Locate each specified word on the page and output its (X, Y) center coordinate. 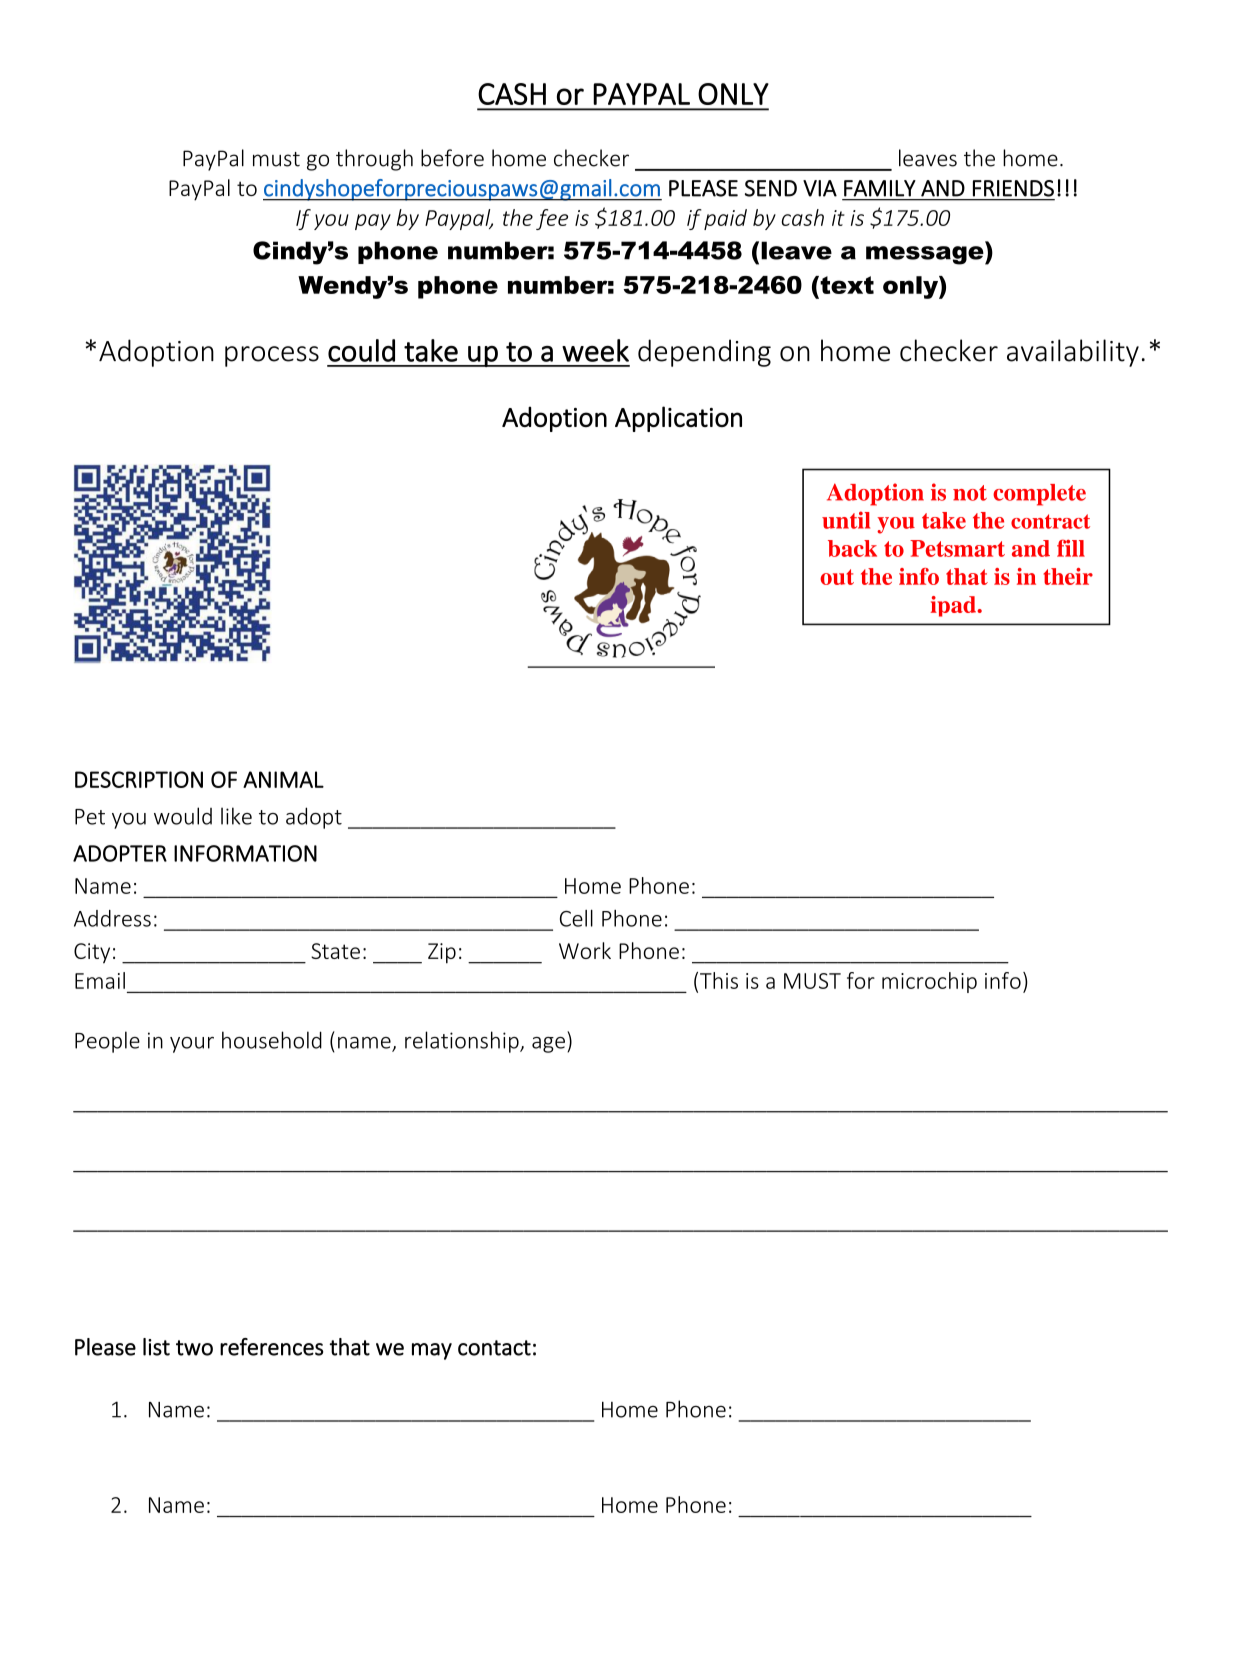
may (432, 1351)
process (272, 356)
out (837, 577)
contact (494, 1348)
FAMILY (880, 188)
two (194, 1348)
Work (585, 950)
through (374, 160)
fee (552, 219)
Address (112, 918)
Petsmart (957, 548)
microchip (929, 982)
